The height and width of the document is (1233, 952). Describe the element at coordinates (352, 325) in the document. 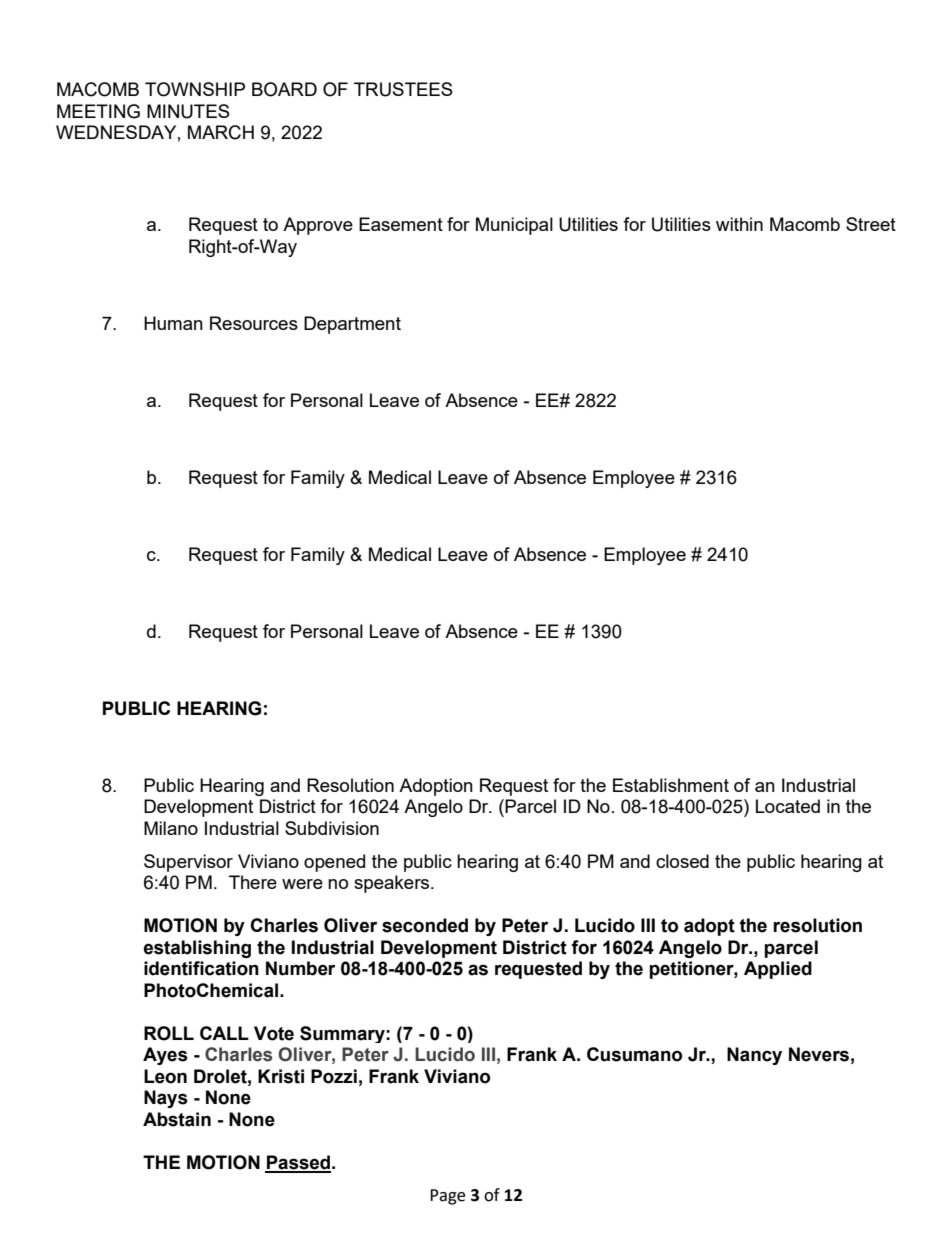

I see `Department` at that location.
